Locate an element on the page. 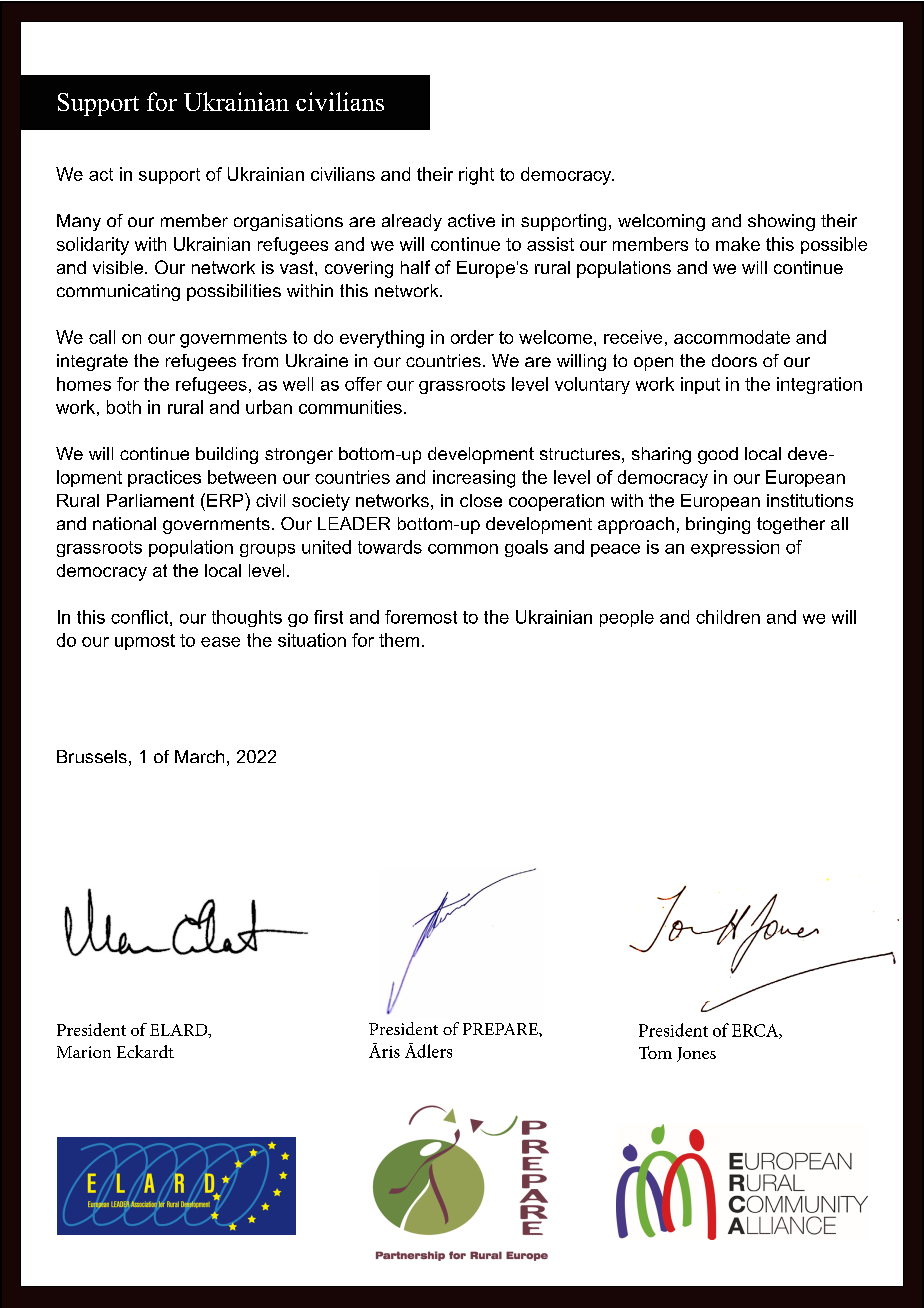 This document has height=1308, width=924. Parliament is located at coordinates (150, 500).
